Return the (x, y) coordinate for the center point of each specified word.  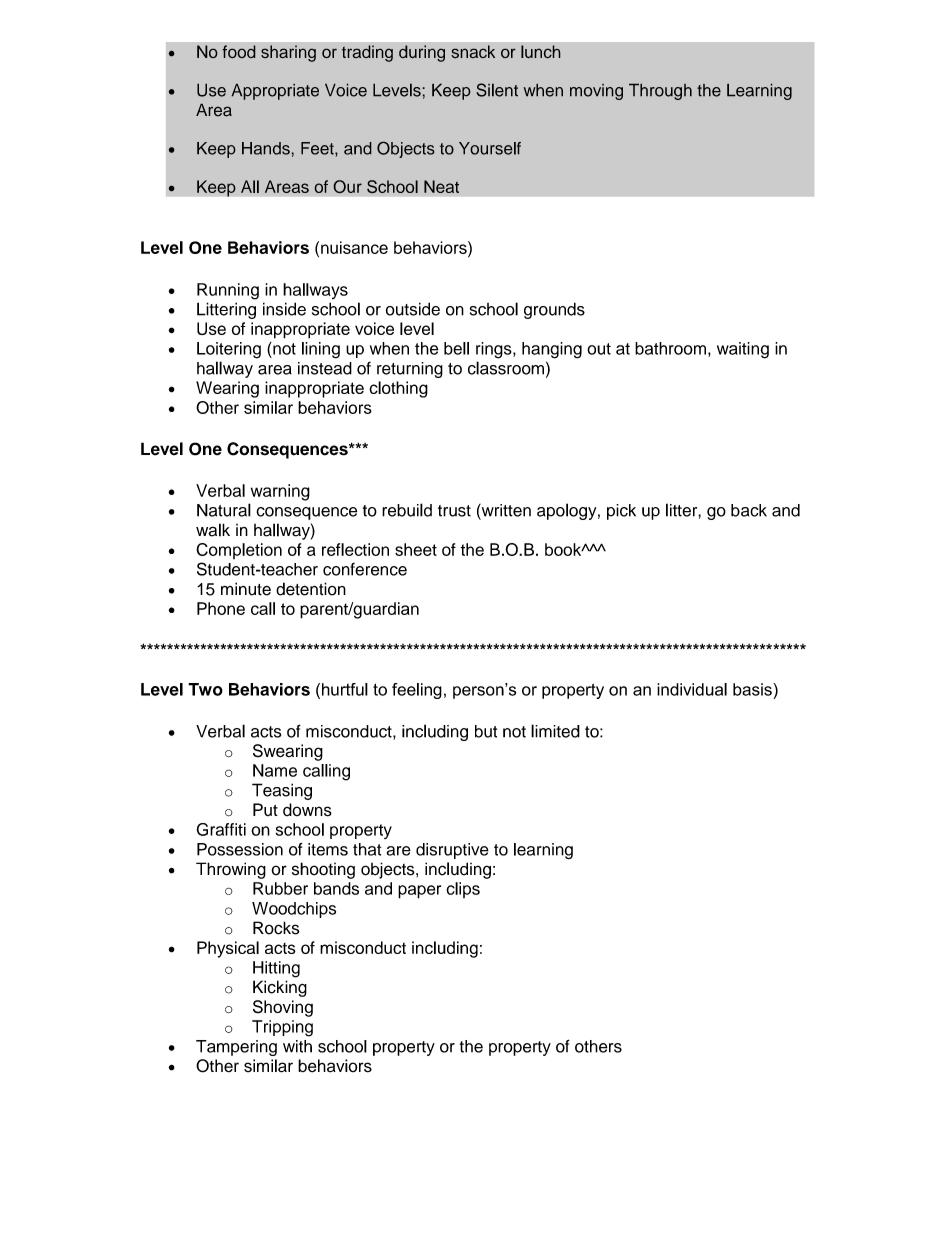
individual (692, 689)
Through (660, 91)
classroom (506, 368)
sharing (288, 53)
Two (205, 689)
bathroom (670, 348)
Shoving (283, 1008)
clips (463, 890)
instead (325, 368)
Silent (497, 90)
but (486, 731)
